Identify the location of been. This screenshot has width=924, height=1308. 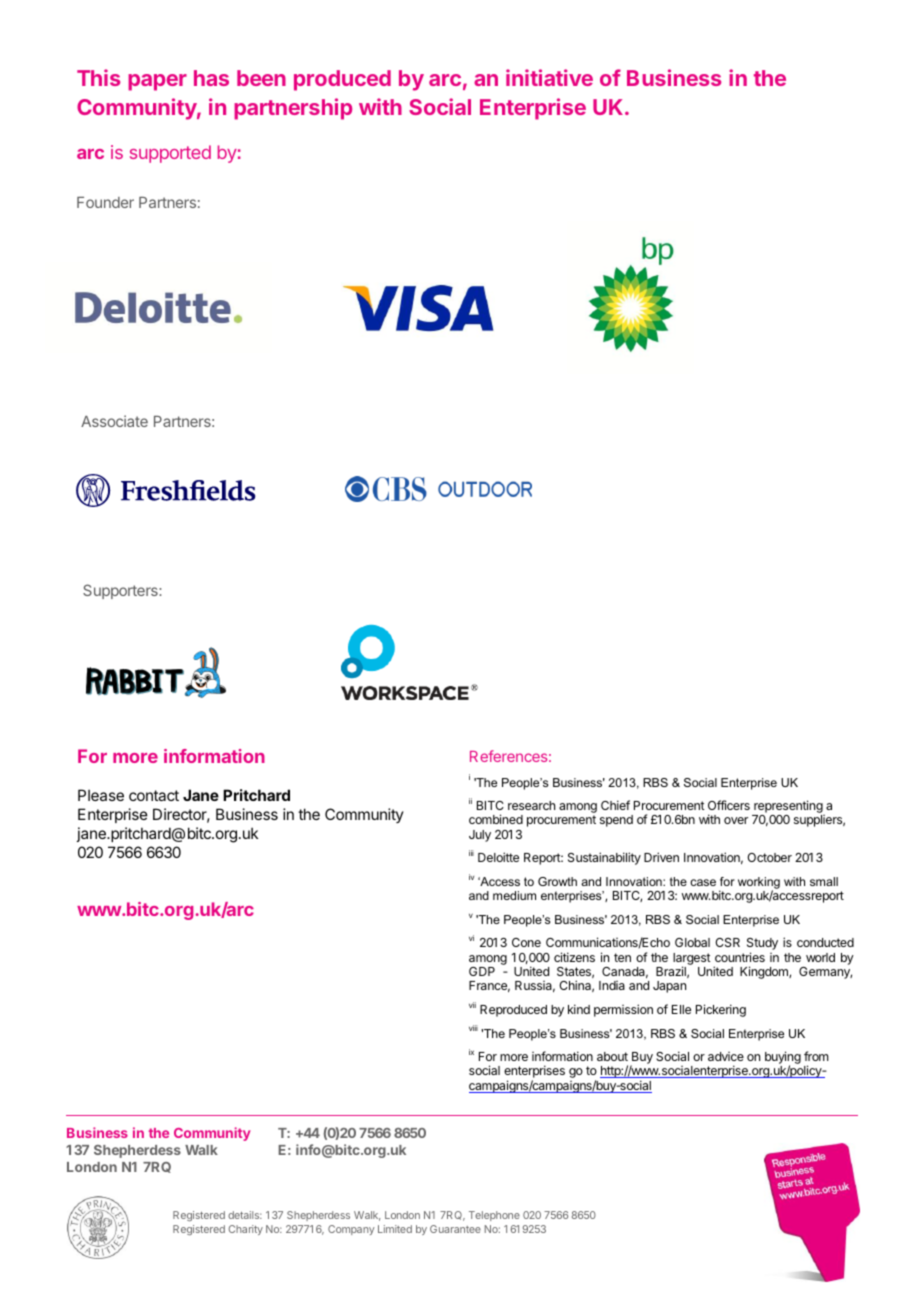
(261, 78).
